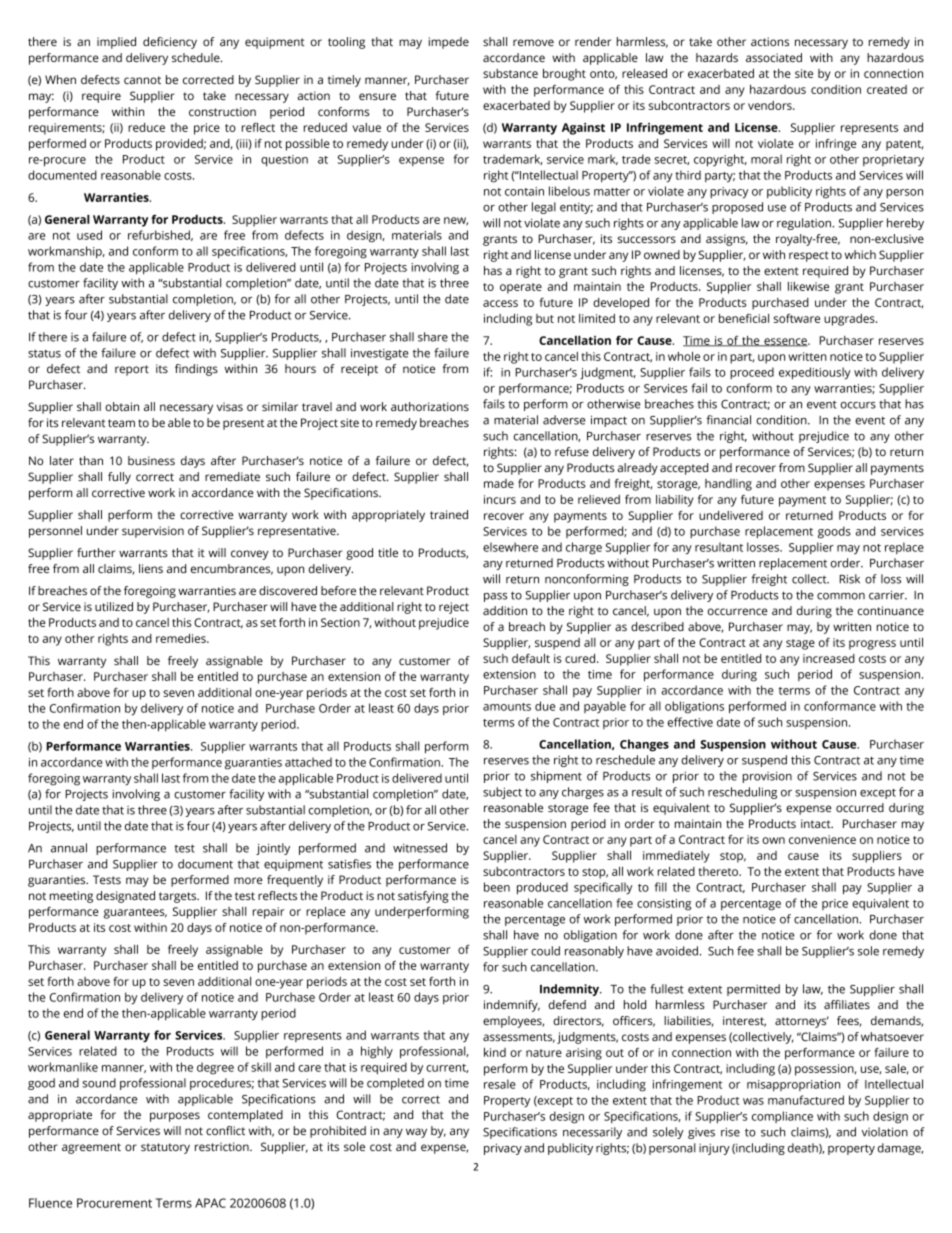 This document has height=1233, width=952. I want to click on annual, so click(69, 848).
